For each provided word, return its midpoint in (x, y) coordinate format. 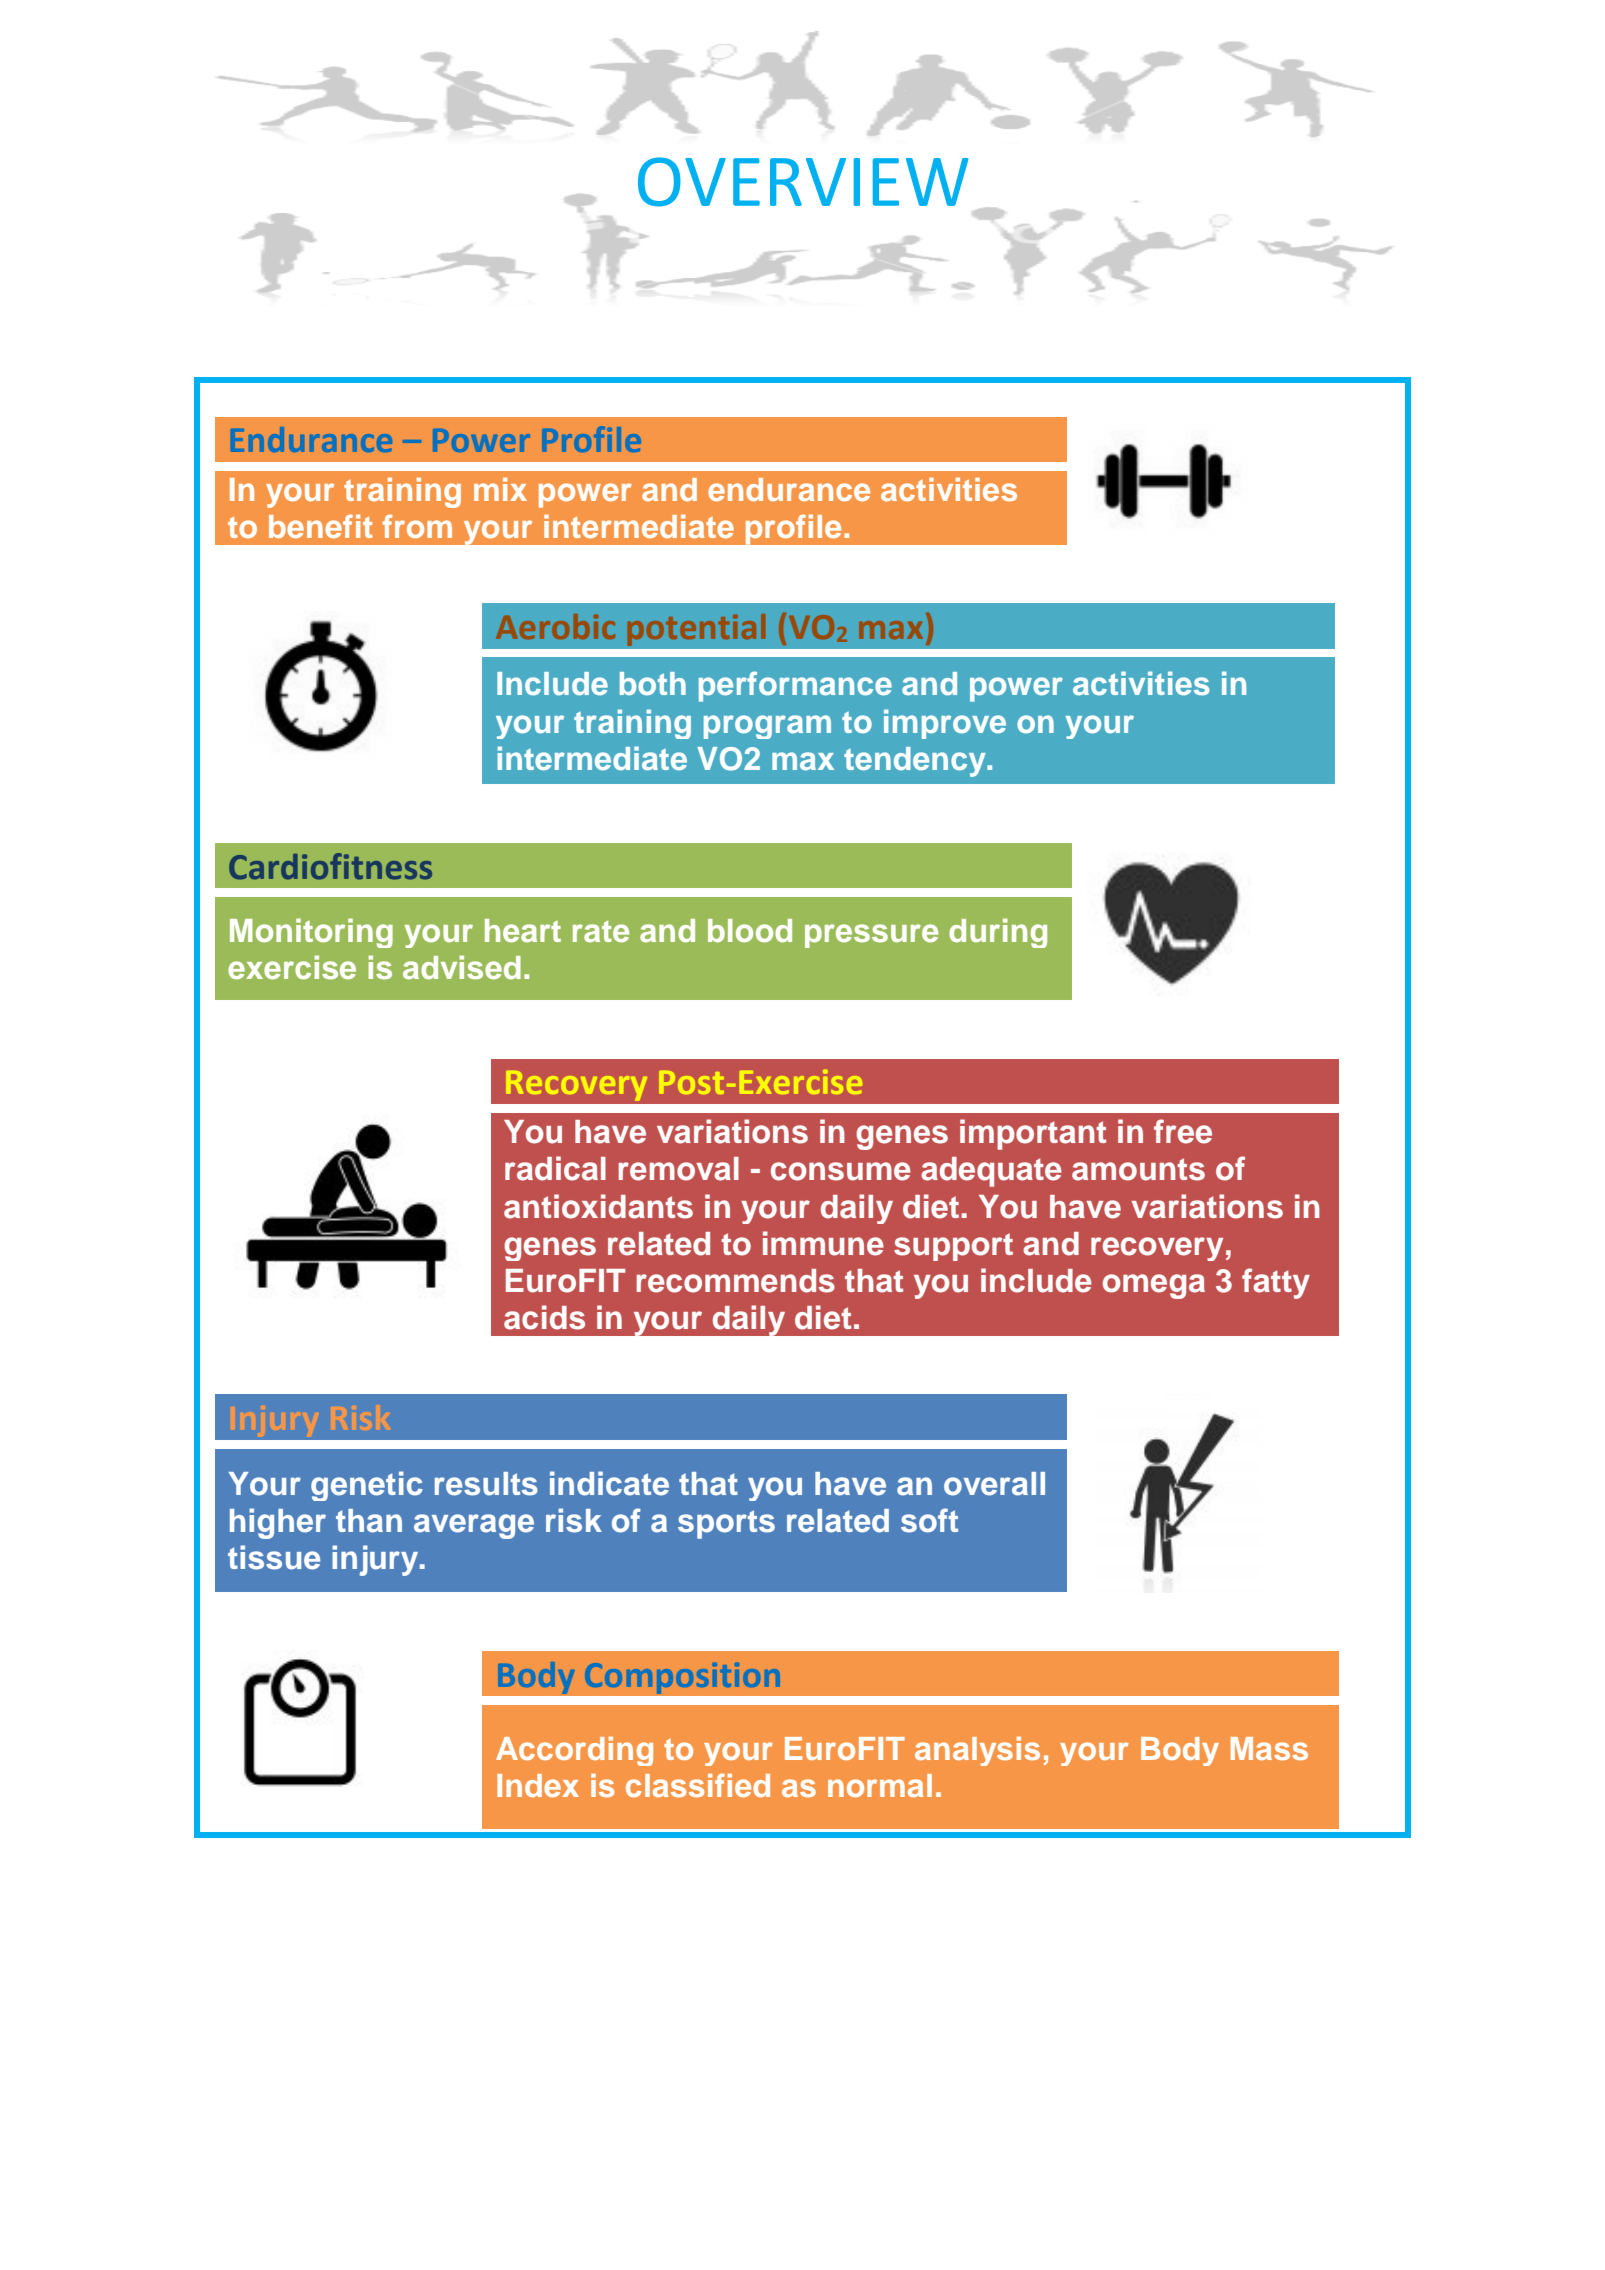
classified (698, 1785)
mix (500, 489)
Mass (1269, 1748)
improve (945, 724)
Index (538, 1785)
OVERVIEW (803, 182)
